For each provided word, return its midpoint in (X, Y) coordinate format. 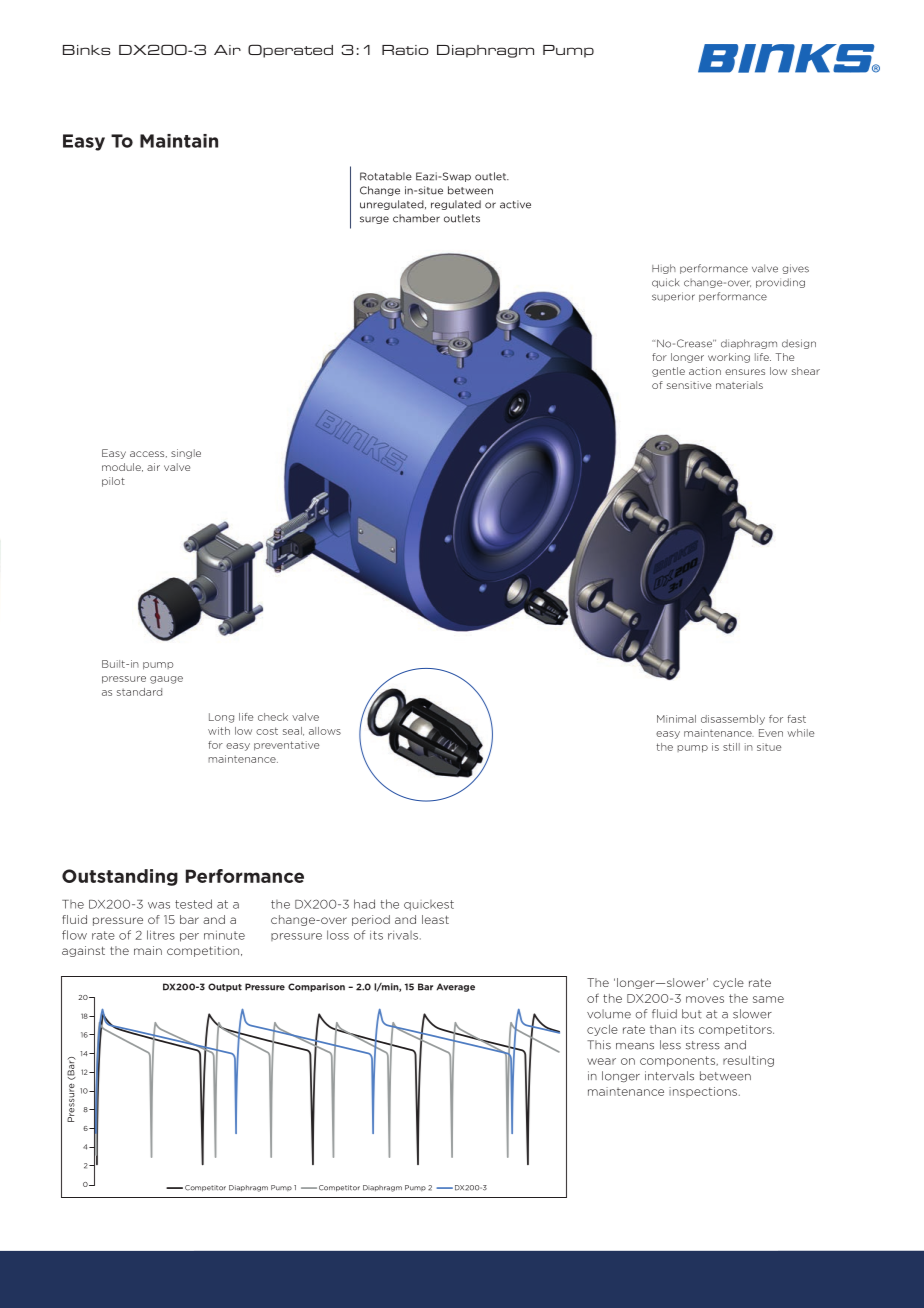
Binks (86, 50)
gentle (668, 372)
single (186, 454)
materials (739, 385)
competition (204, 951)
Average (456, 987)
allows (325, 731)
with (219, 731)
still (731, 747)
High (664, 269)
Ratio (405, 50)
